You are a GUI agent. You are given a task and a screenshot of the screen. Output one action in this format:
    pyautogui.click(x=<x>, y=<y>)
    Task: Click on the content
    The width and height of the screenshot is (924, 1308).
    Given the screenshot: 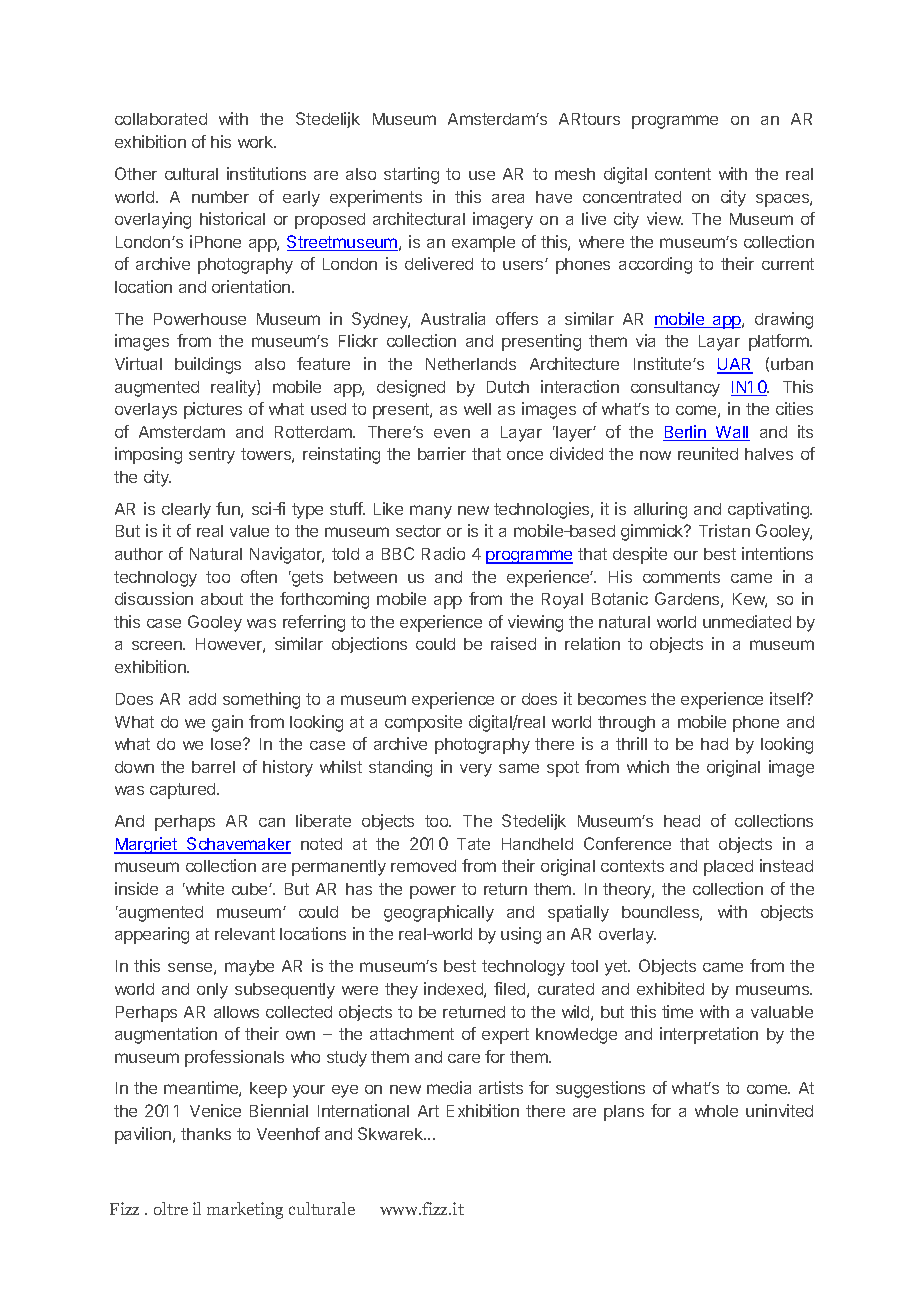 What is the action you would take?
    pyautogui.click(x=683, y=174)
